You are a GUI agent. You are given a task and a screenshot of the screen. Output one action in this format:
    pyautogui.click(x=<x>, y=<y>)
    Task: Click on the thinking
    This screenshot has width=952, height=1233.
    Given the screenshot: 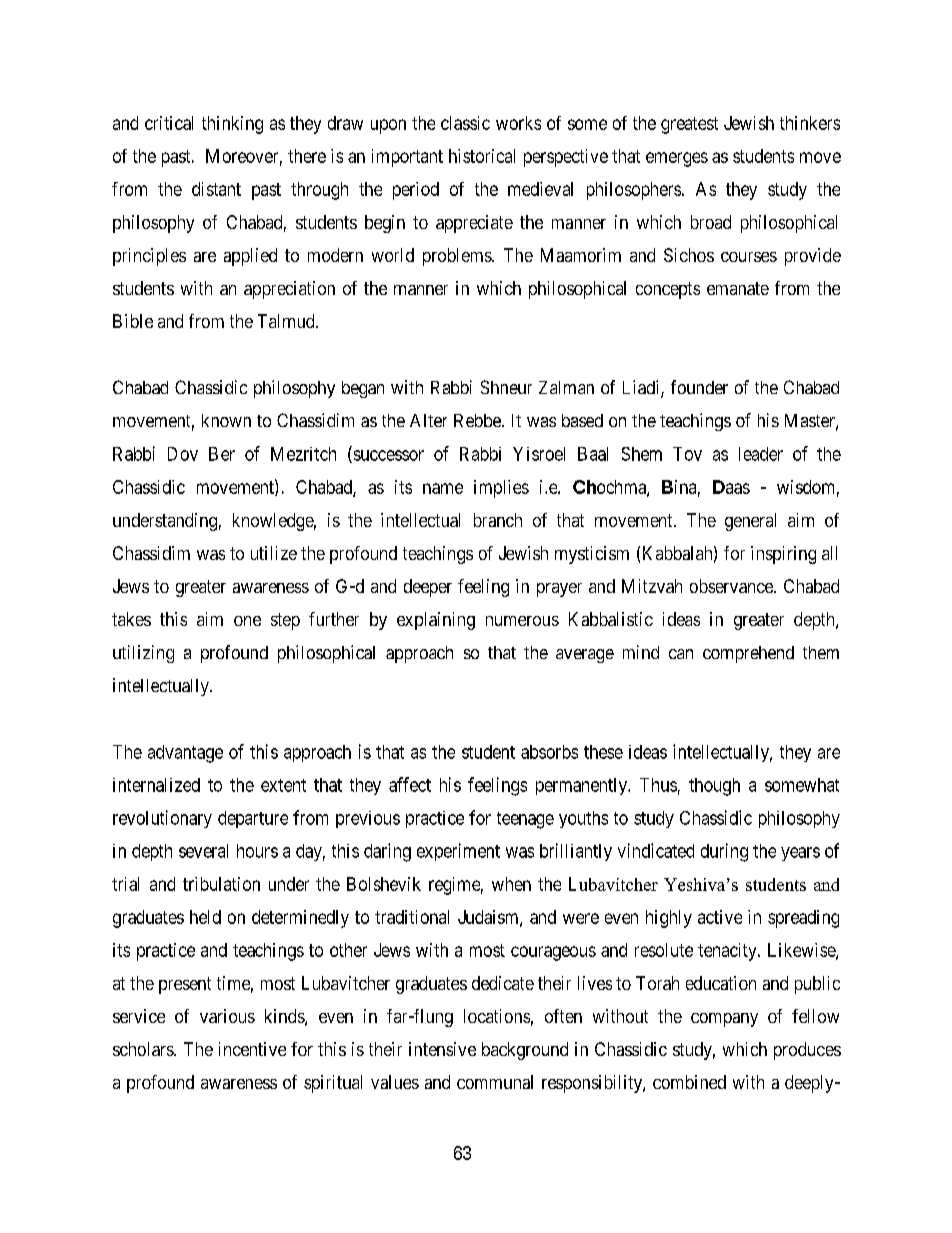 What is the action you would take?
    pyautogui.click(x=232, y=125)
